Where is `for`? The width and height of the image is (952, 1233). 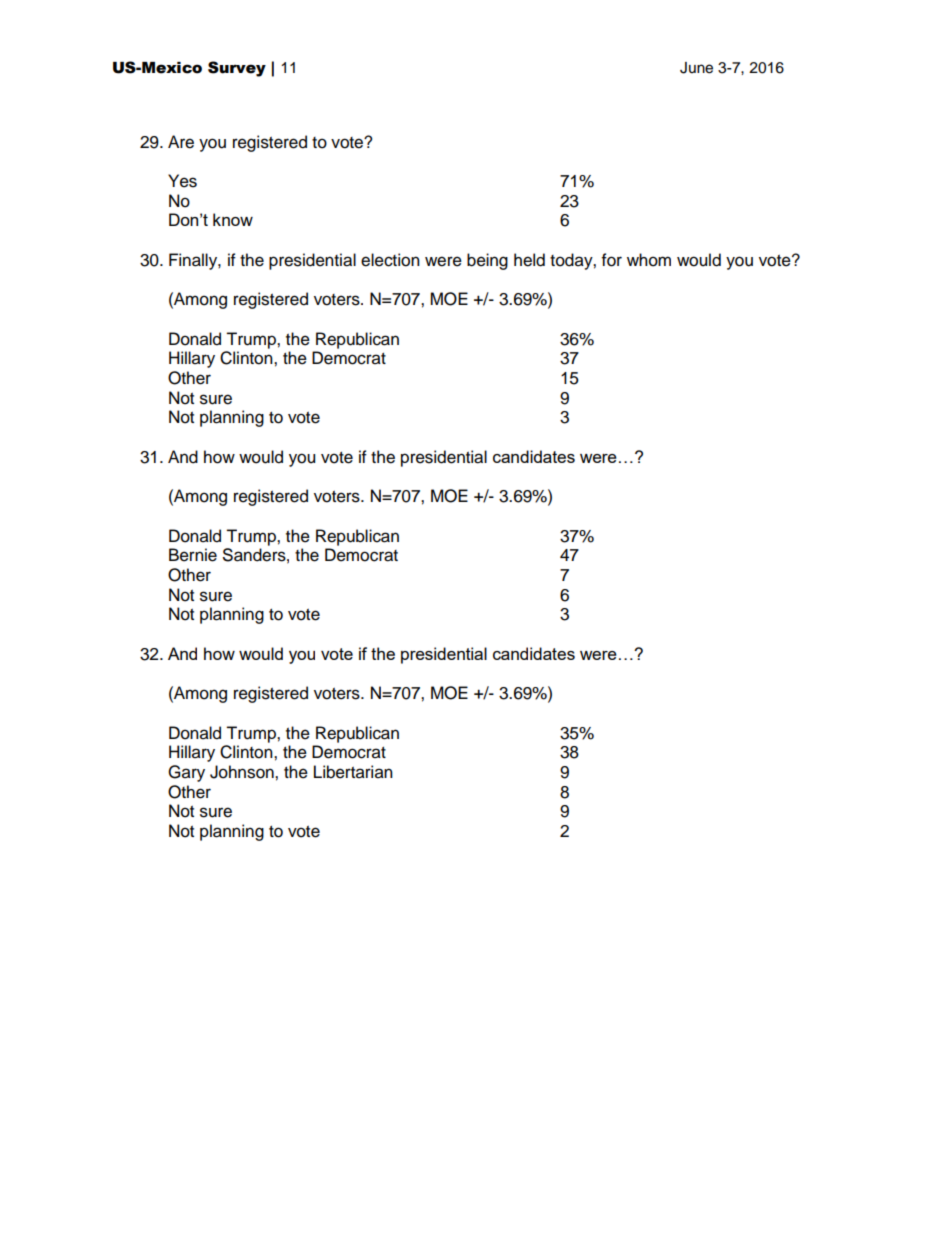 for is located at coordinates (612, 260).
